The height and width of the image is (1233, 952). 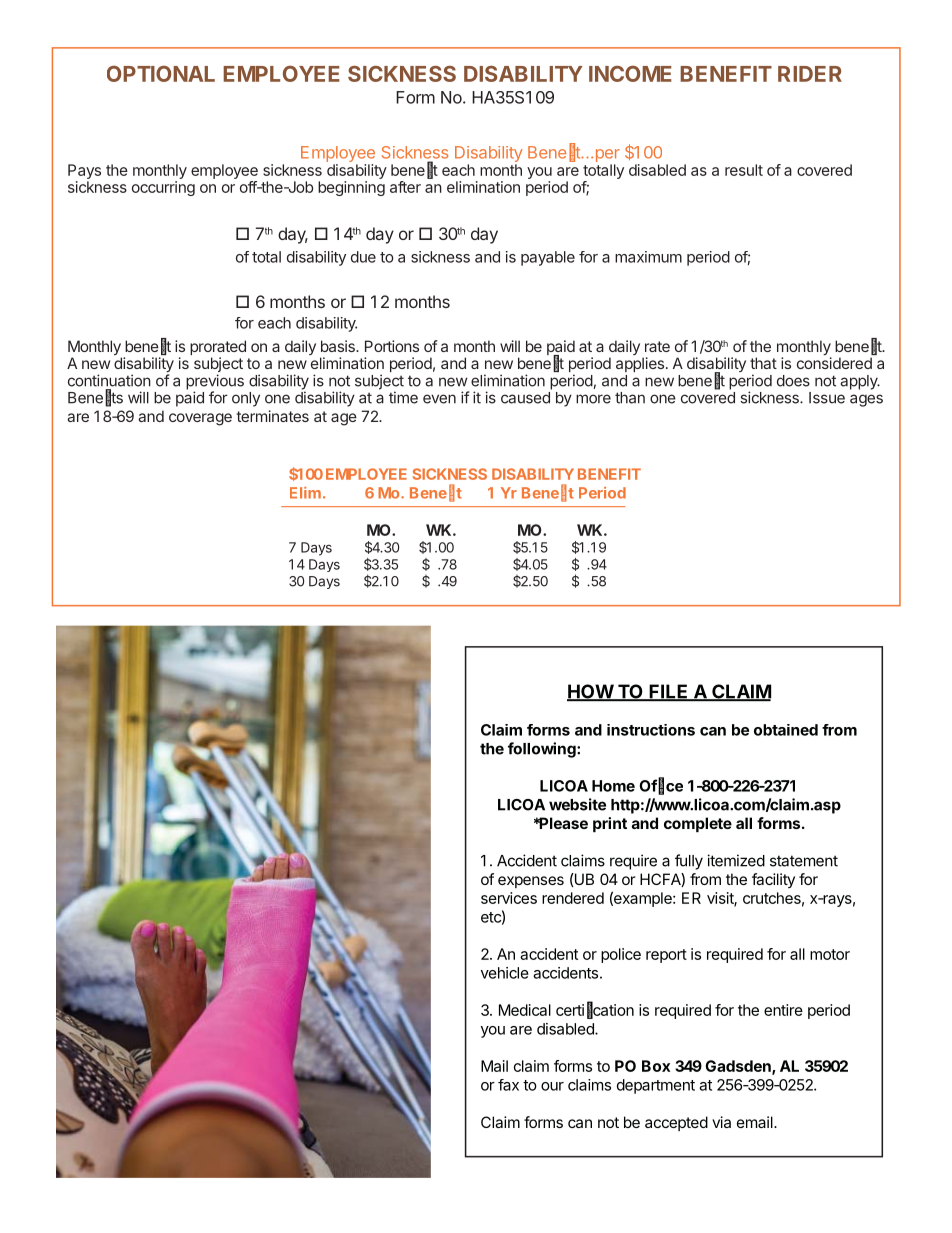 What do you see at coordinates (405, 187) in the image?
I see `after` at bounding box center [405, 187].
